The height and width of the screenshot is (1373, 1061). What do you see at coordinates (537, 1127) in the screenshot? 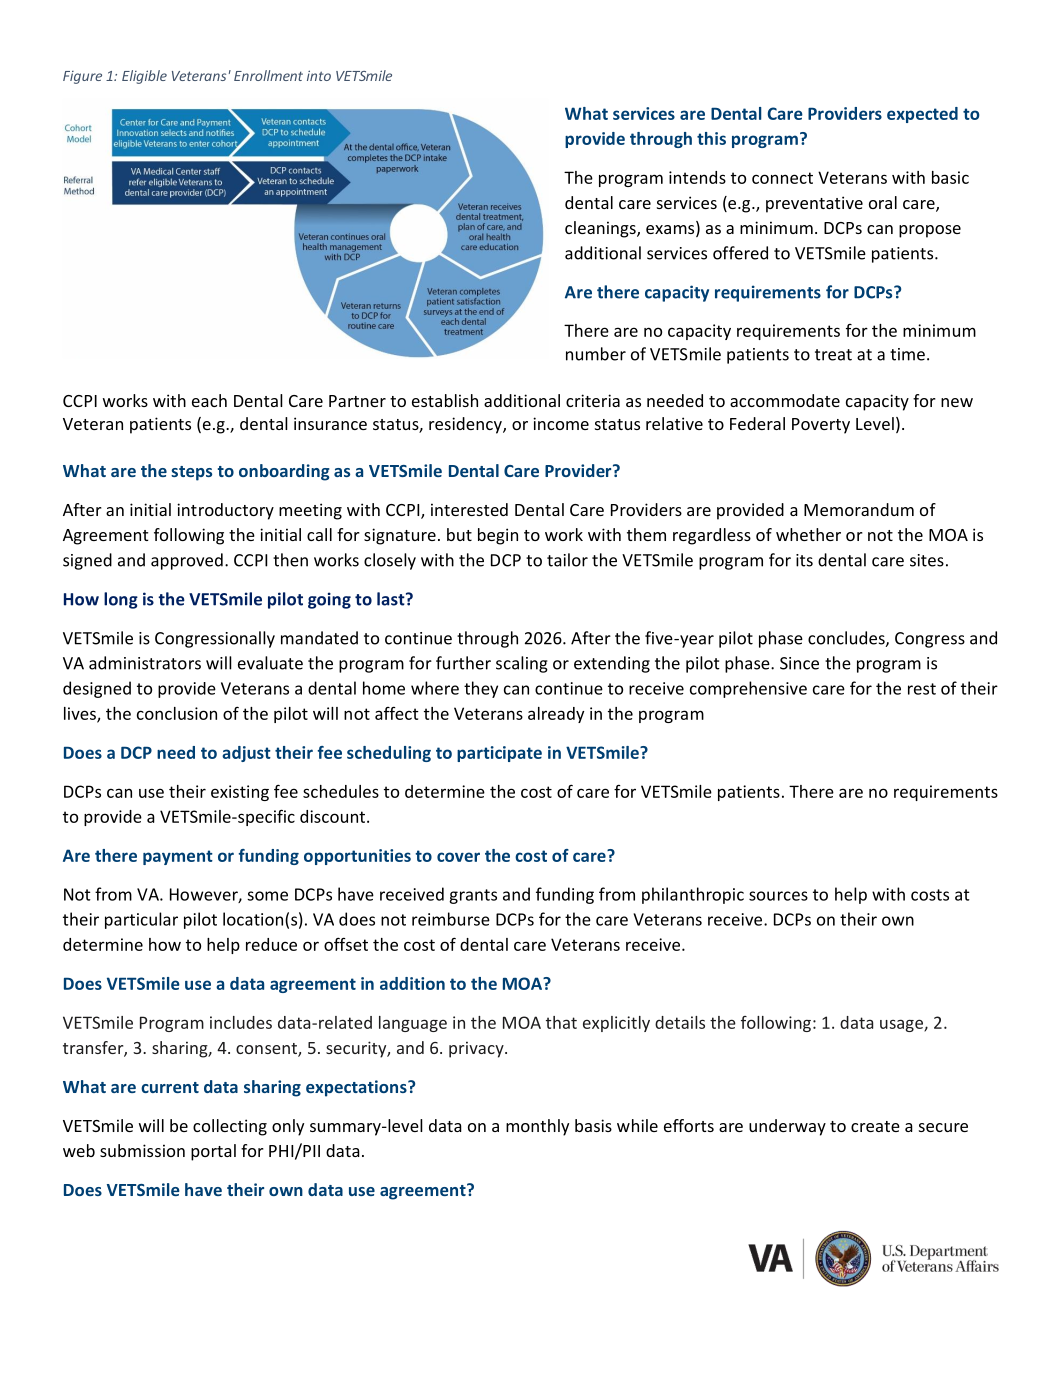
I see `monthly` at bounding box center [537, 1127].
